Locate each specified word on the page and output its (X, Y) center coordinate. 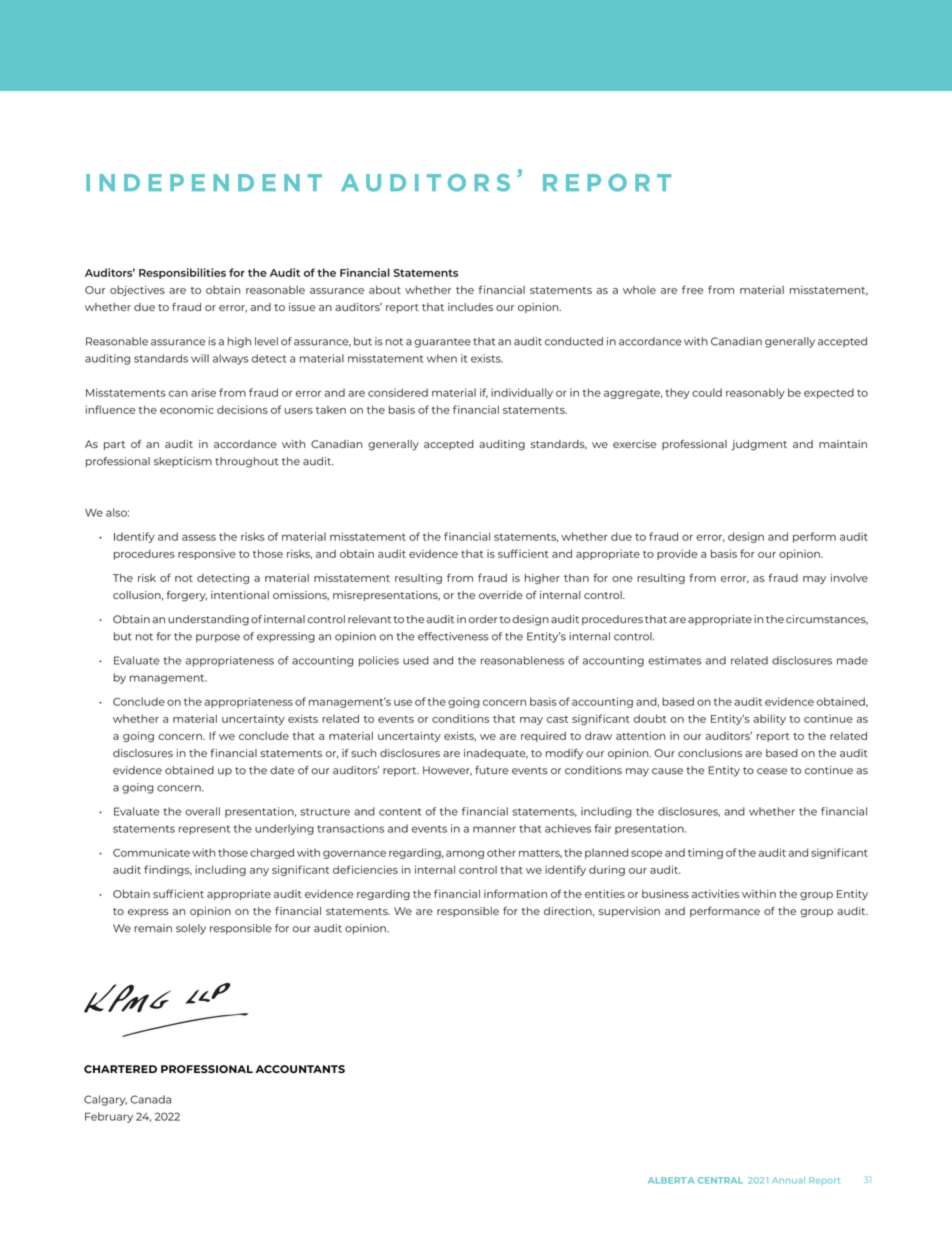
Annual (788, 1180)
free (693, 289)
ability (769, 719)
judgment (759, 445)
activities (715, 894)
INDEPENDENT (204, 182)
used (416, 660)
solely (191, 929)
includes (470, 307)
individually (522, 393)
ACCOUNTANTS (300, 1069)
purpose (218, 638)
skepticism (183, 462)
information (515, 893)
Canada (150, 1099)
